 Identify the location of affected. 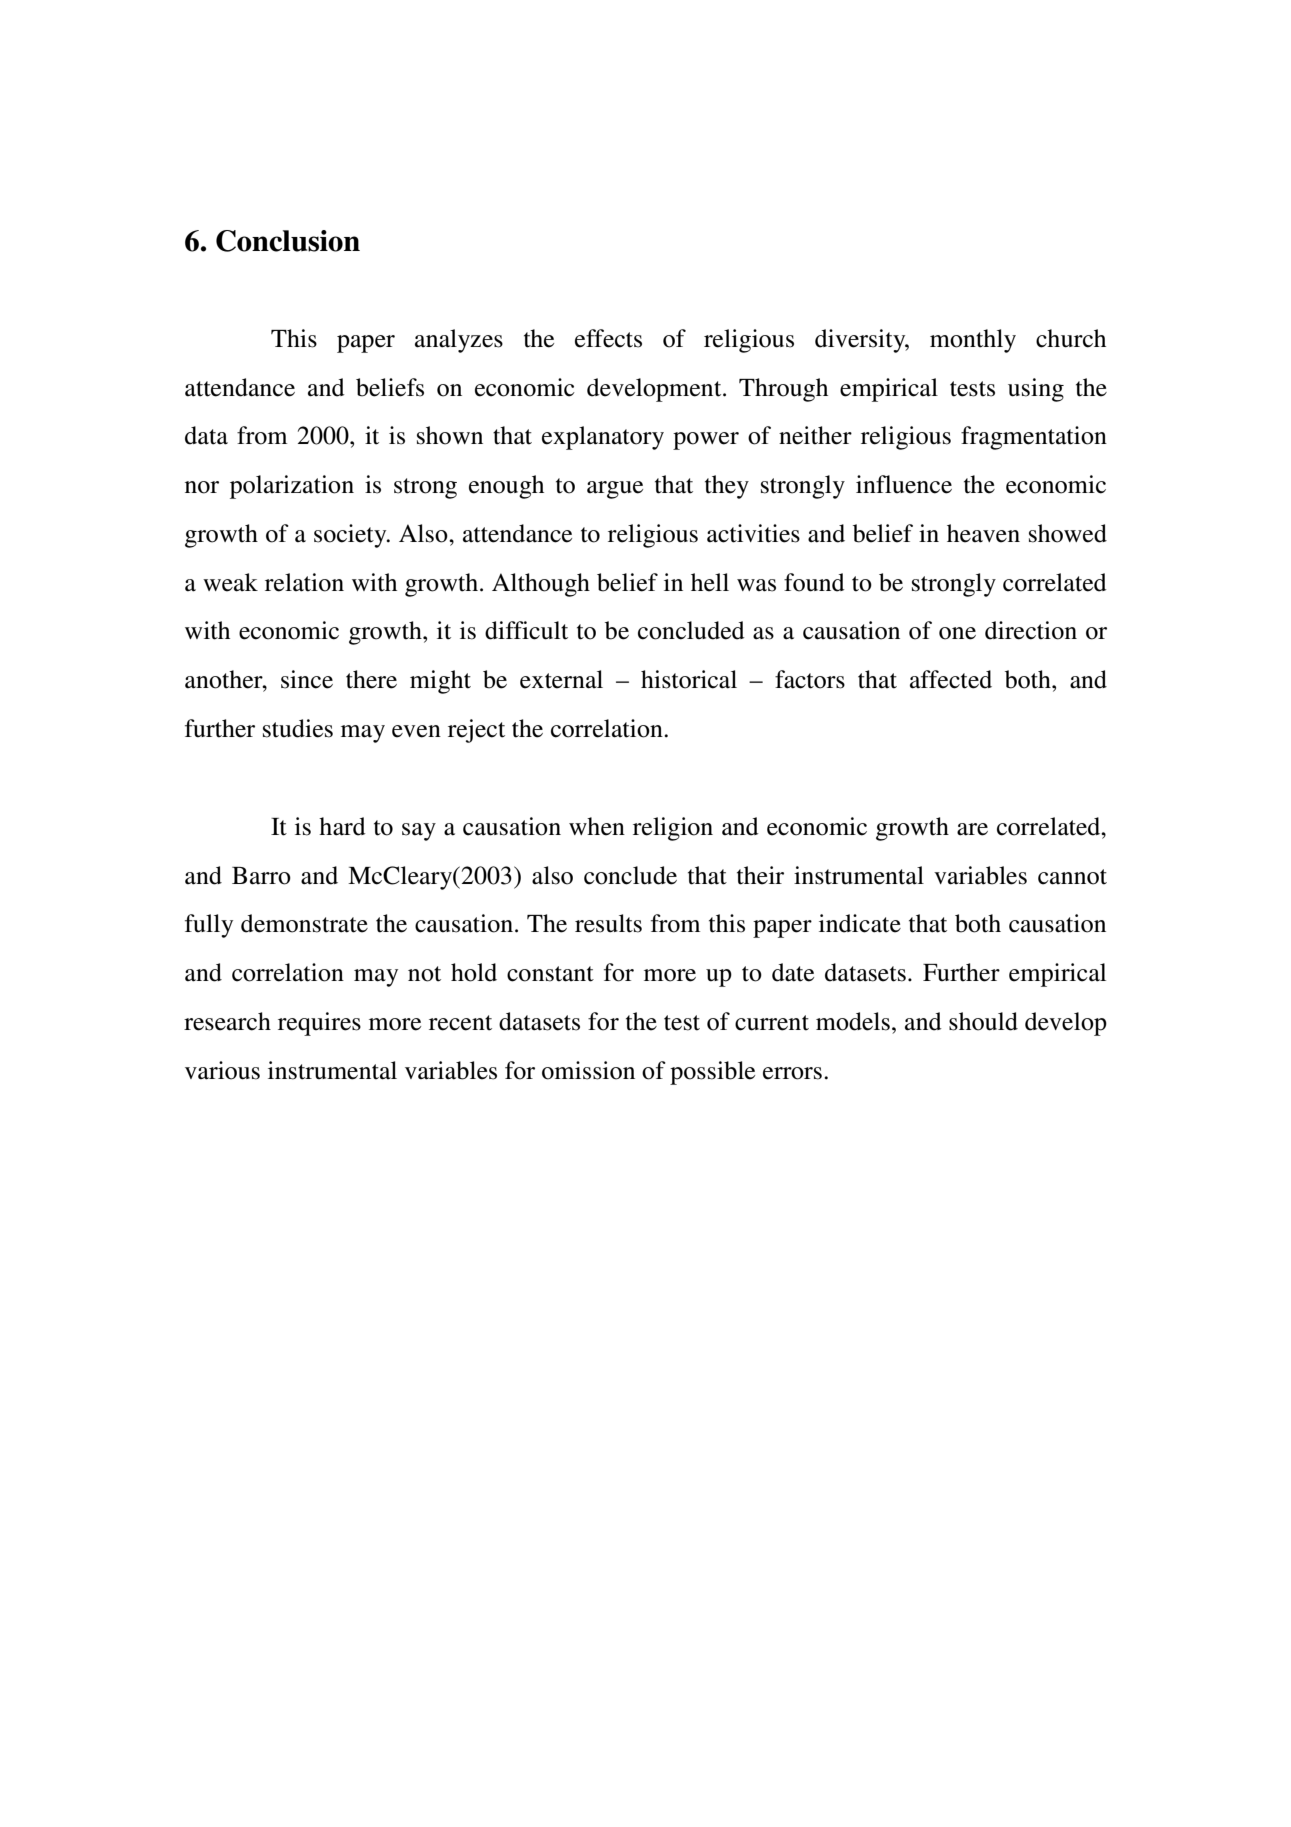
(951, 679).
